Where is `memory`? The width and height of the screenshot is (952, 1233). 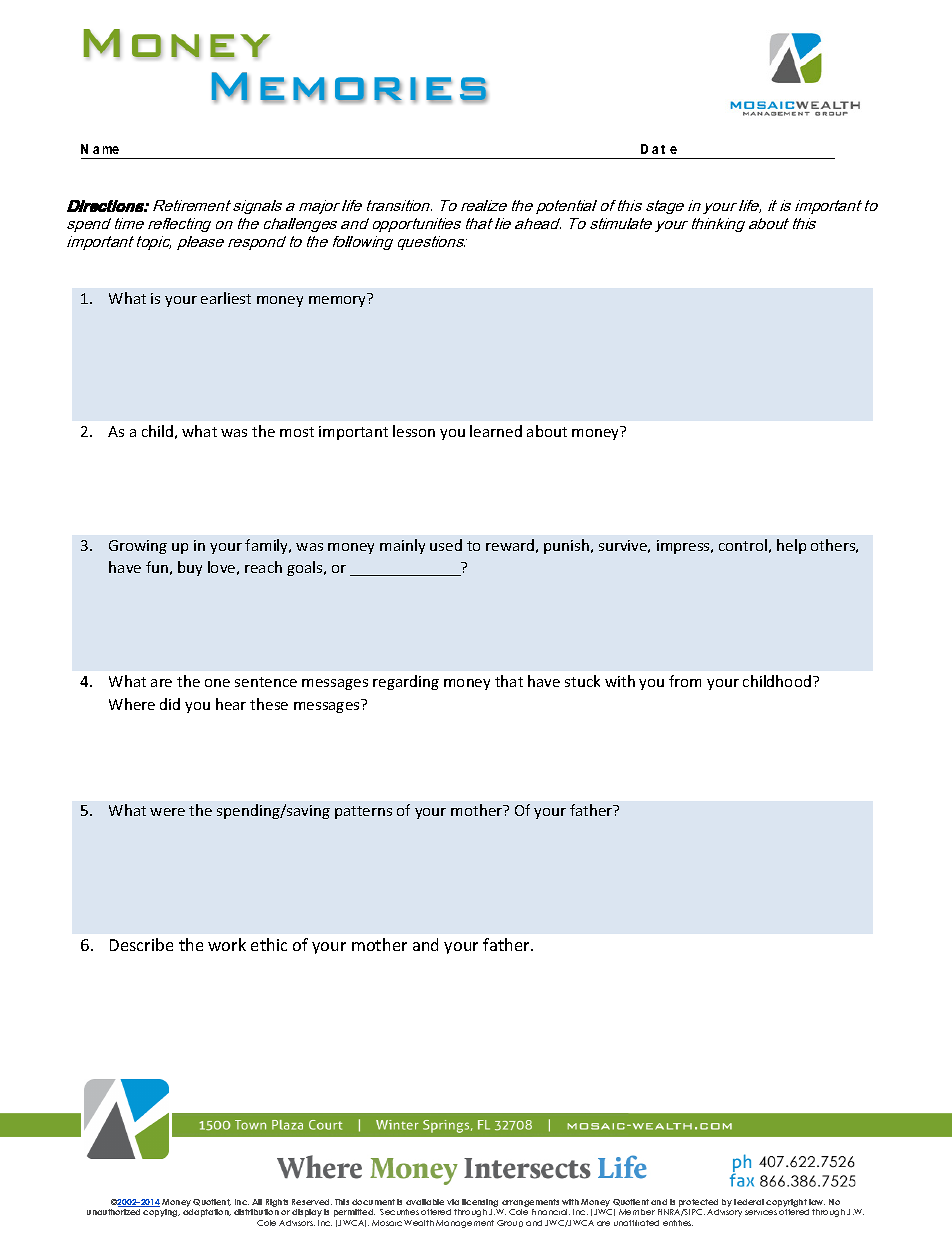 memory is located at coordinates (339, 300).
